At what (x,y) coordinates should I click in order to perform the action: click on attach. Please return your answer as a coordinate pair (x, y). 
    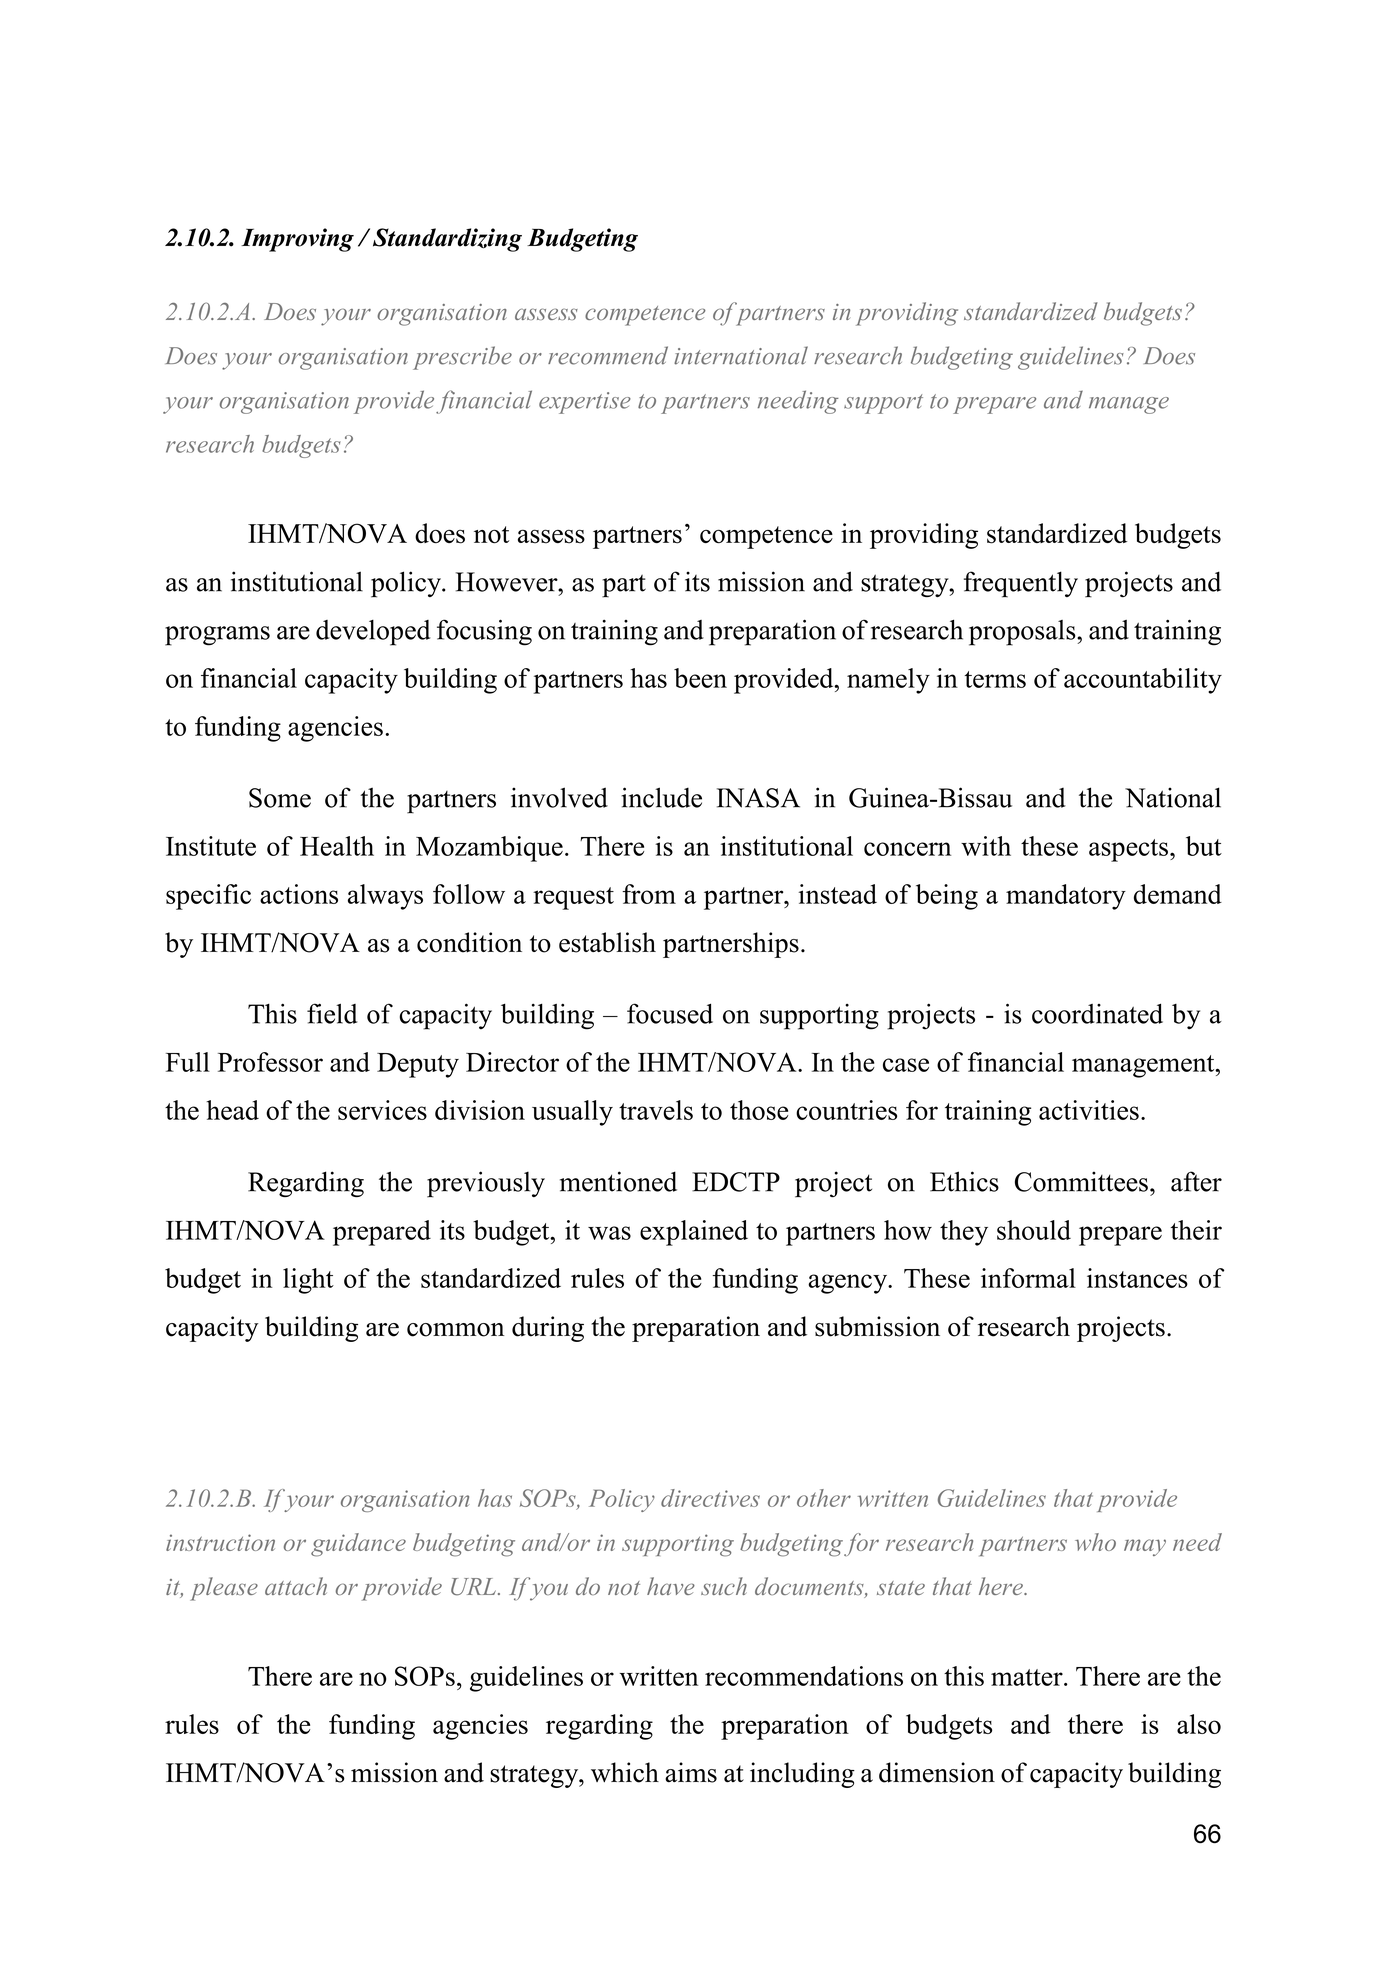
    Looking at the image, I should click on (296, 1586).
